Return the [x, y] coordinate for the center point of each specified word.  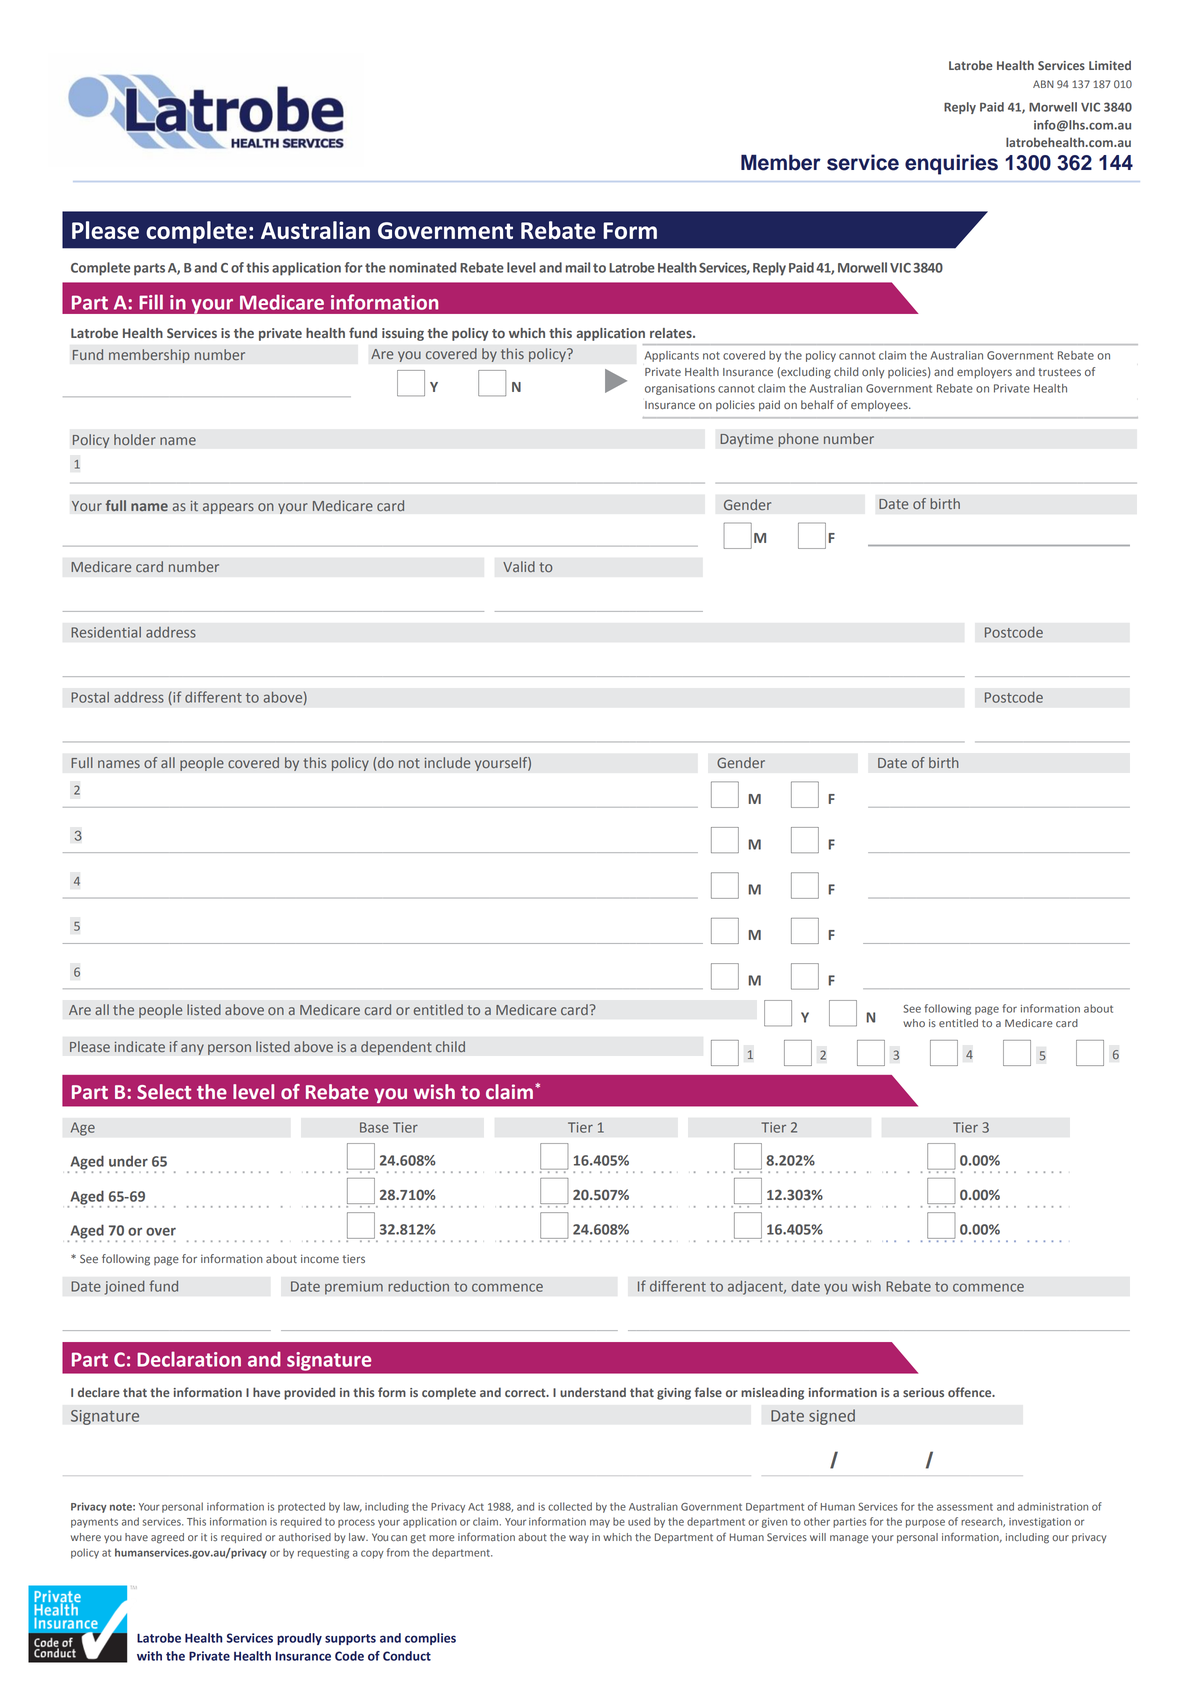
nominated [422, 267]
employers [984, 373]
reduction [418, 1286]
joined [124, 1287]
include [447, 762]
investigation [1040, 1523]
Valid [519, 566]
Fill [151, 302]
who [914, 1023]
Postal [90, 697]
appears [228, 508]
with [149, 1656]
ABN [1043, 84]
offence [971, 1392]
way [579, 1539]
